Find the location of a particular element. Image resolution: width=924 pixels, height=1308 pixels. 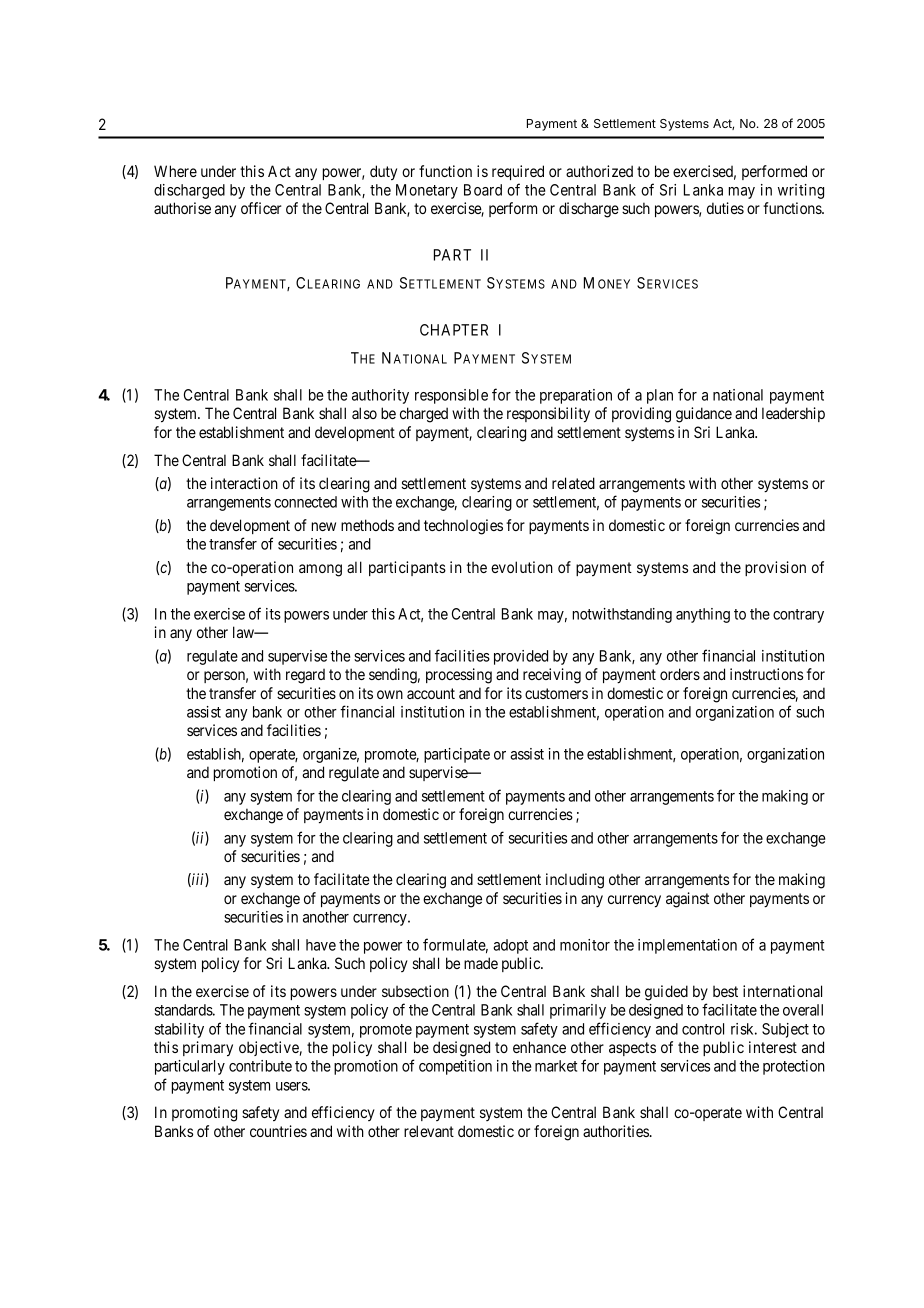

countries is located at coordinates (278, 1131).
